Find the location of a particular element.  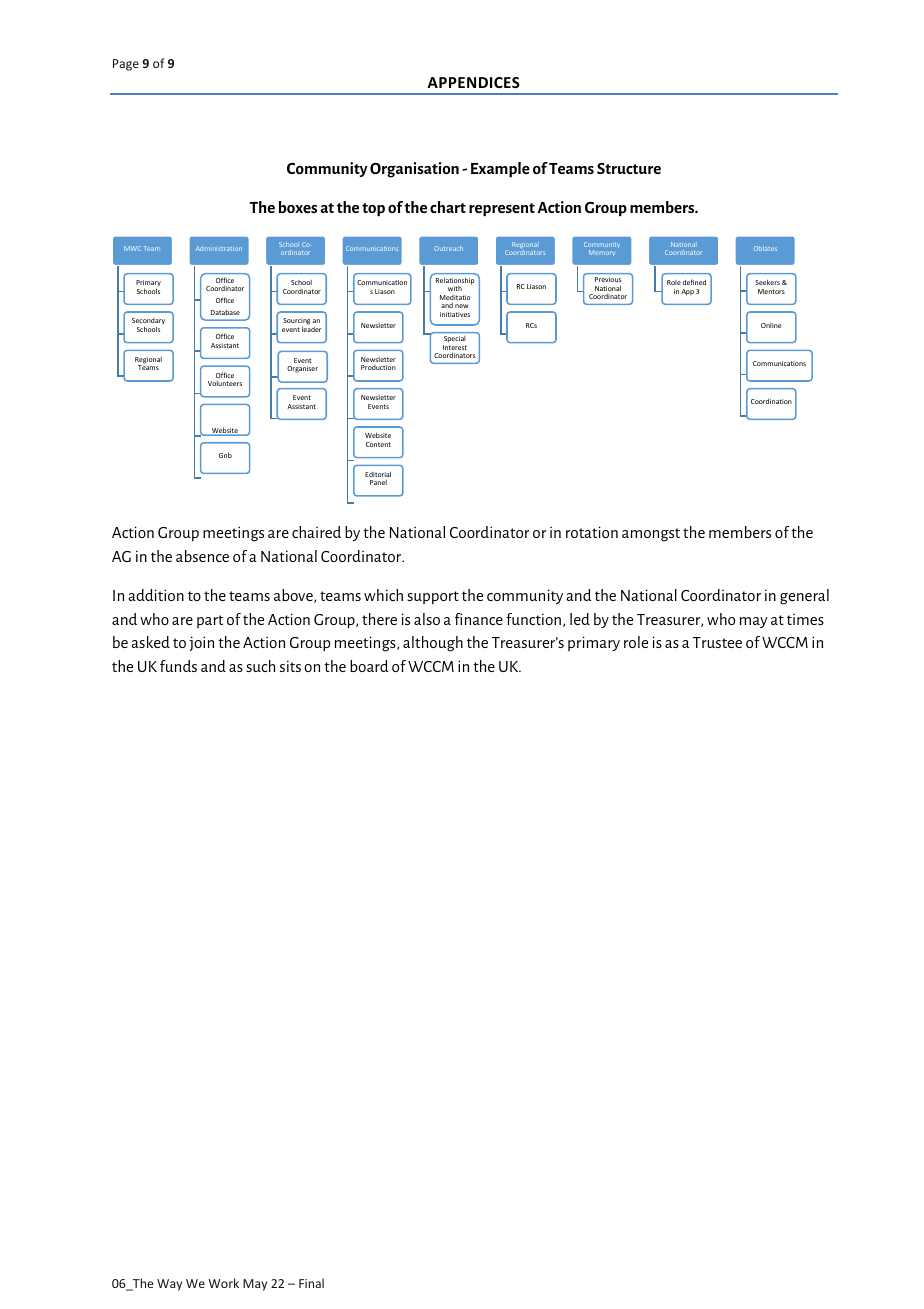

Trustee is located at coordinates (717, 642).
